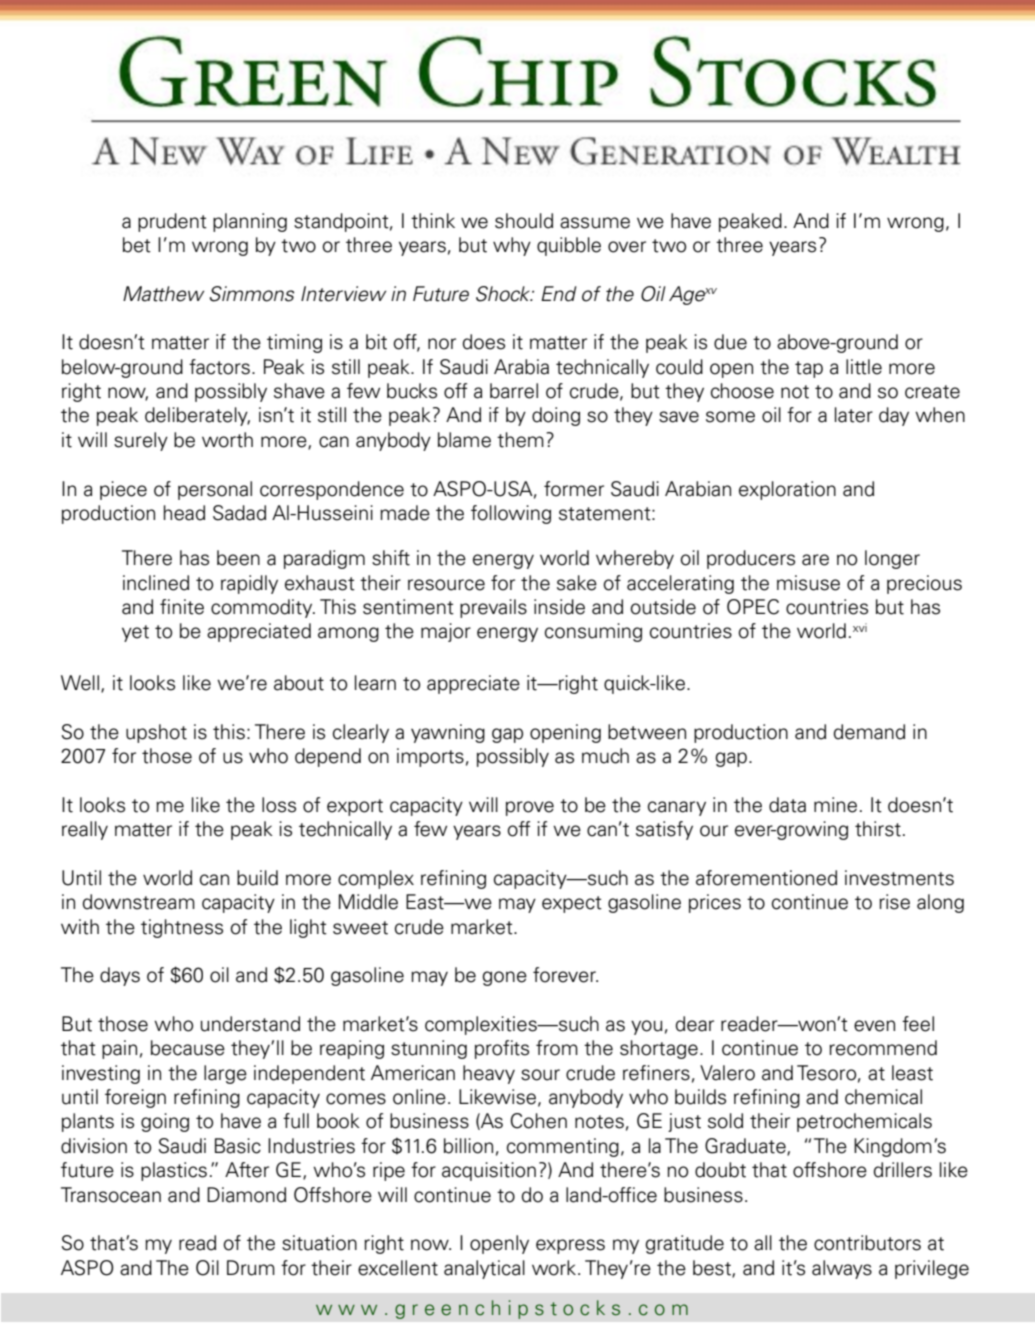 The height and width of the page is (1339, 1035). What do you see at coordinates (172, 222) in the page?
I see `prudent` at bounding box center [172, 222].
